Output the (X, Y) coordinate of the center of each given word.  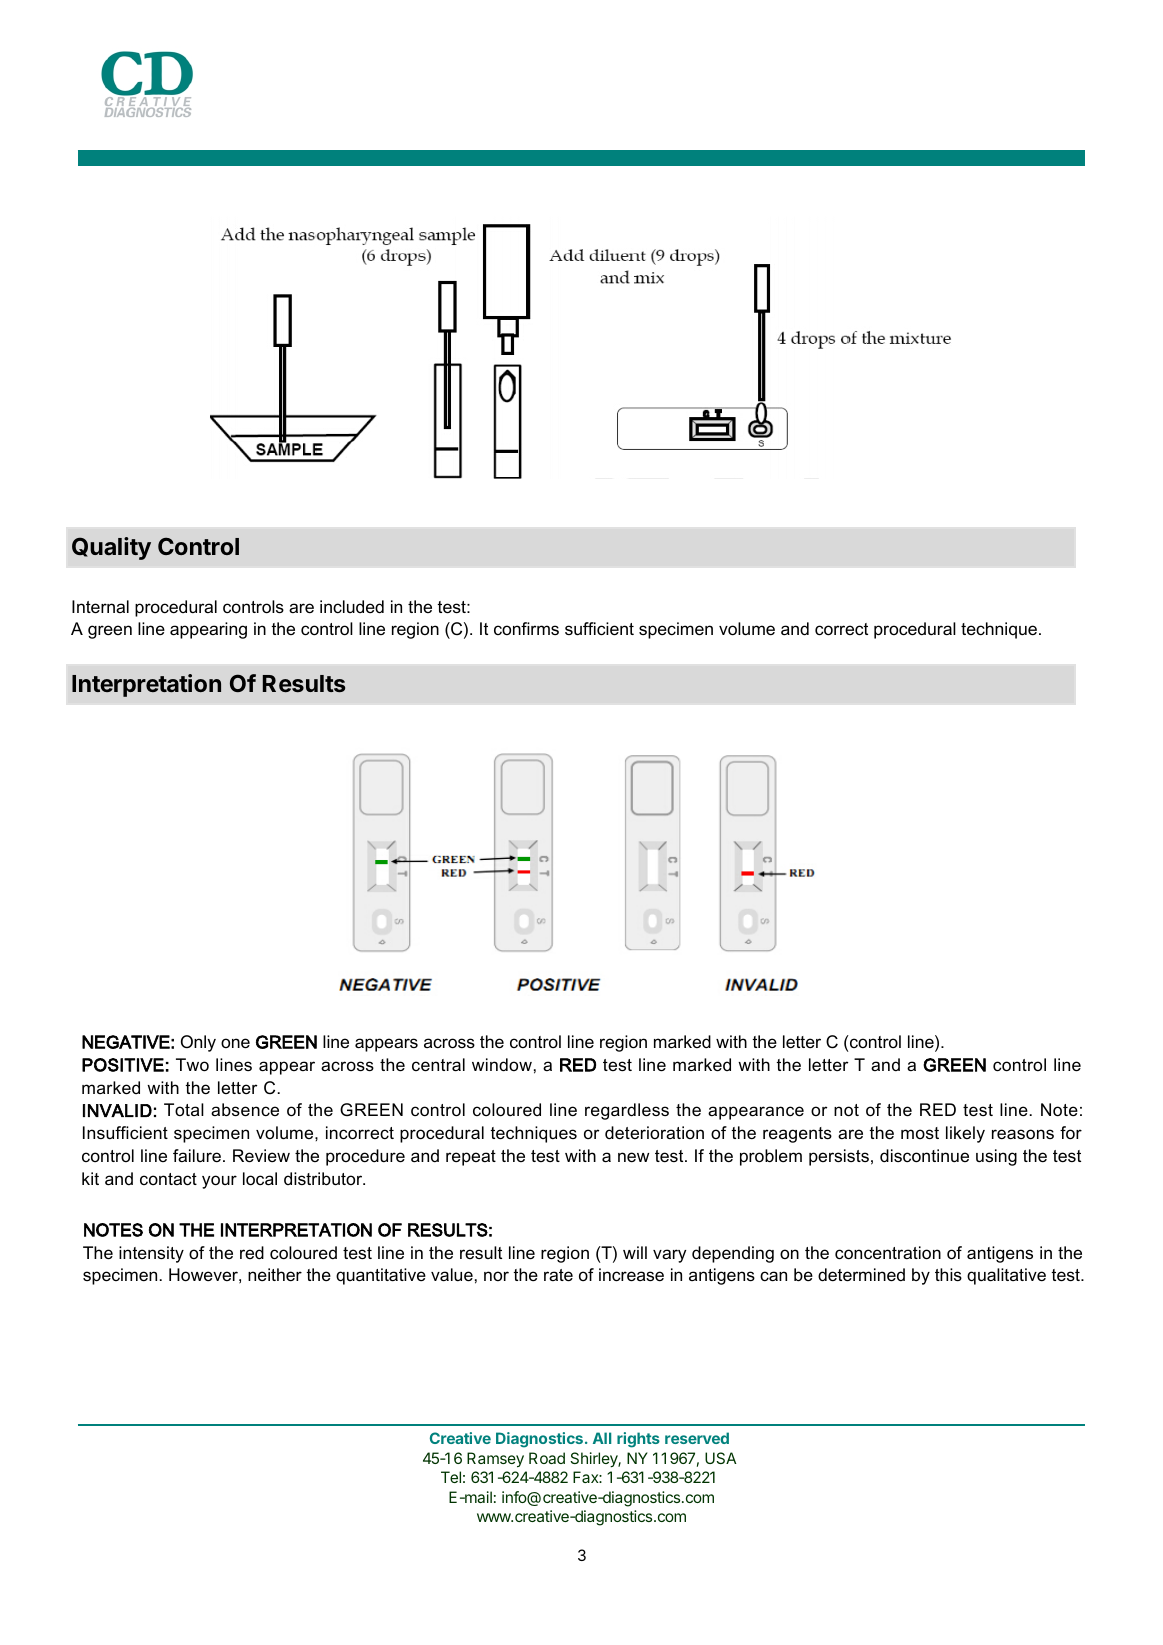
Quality (111, 548)
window (502, 1065)
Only (198, 1043)
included (352, 607)
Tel (451, 1477)
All (602, 1438)
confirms (526, 628)
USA (721, 1458)
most (920, 1133)
